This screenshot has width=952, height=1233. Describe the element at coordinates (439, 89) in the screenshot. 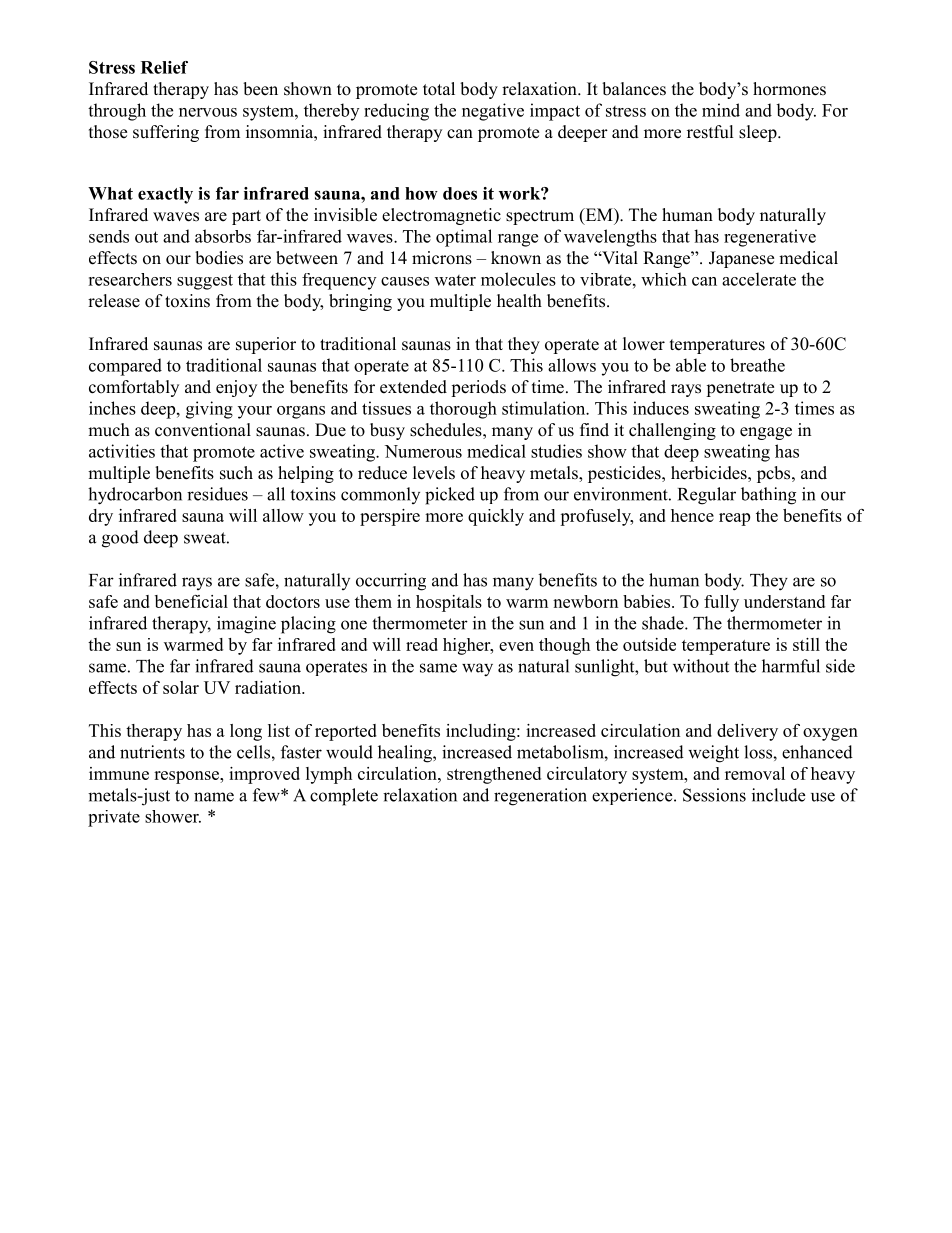

I see `total` at that location.
